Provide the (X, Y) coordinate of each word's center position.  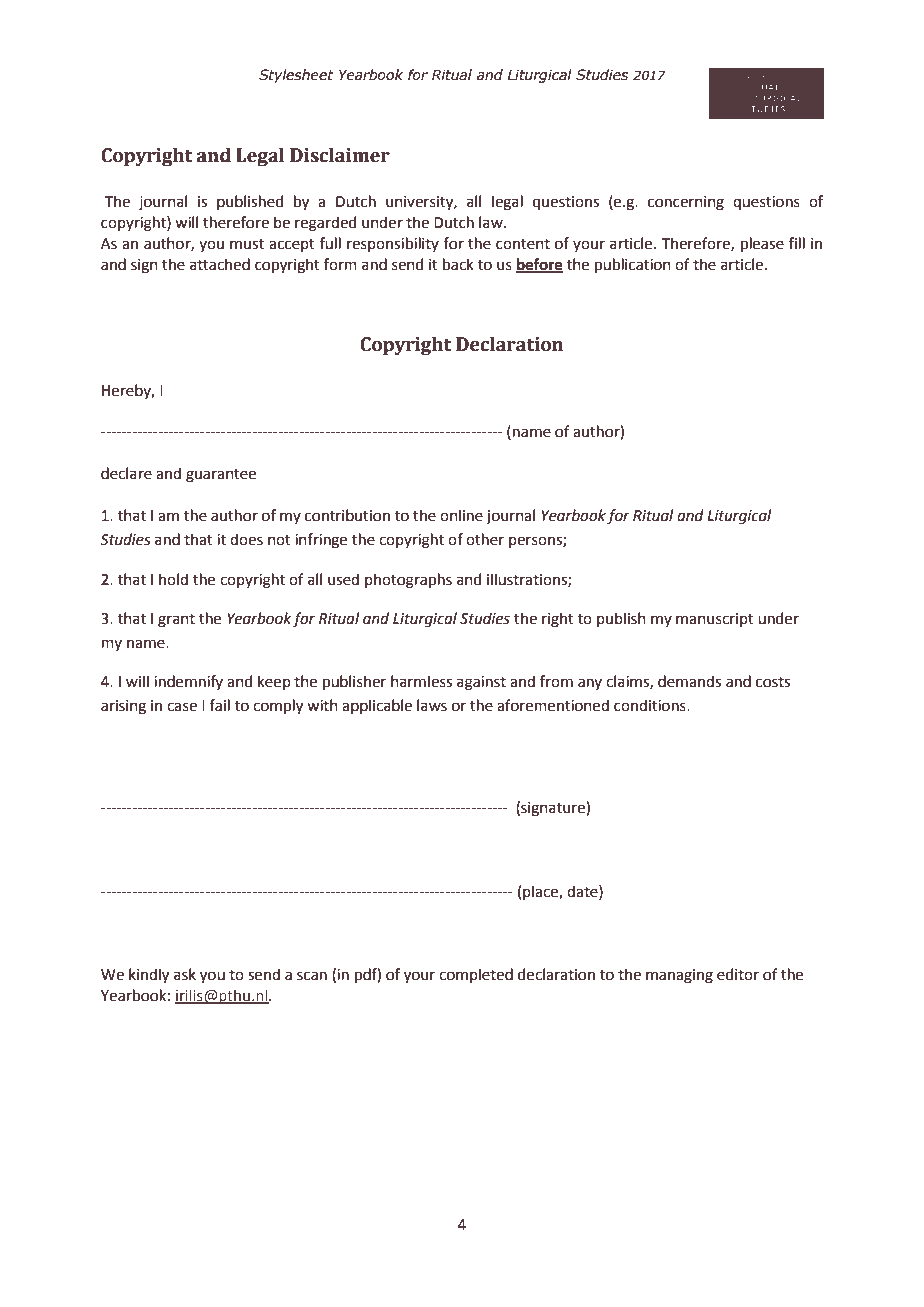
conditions (651, 705)
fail (219, 705)
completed (476, 975)
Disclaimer (340, 155)
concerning (686, 203)
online (461, 515)
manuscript (715, 620)
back (458, 264)
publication (633, 265)
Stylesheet (296, 76)
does (246, 539)
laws (432, 705)
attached (220, 264)
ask (185, 974)
